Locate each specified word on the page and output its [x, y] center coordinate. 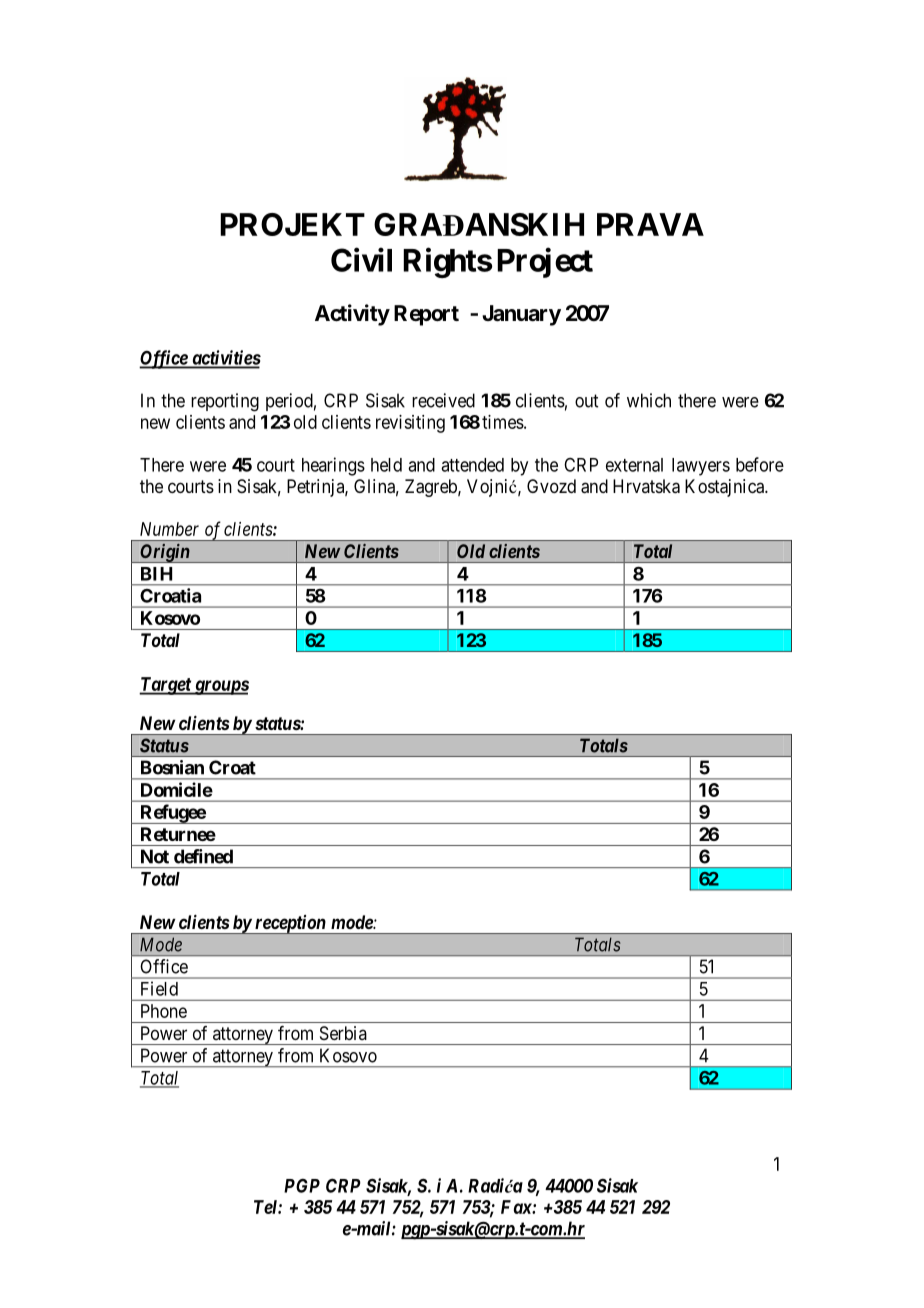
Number [169, 529]
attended [472, 465]
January [521, 315]
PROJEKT [292, 224]
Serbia [343, 1033]
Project [545, 263]
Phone [164, 1011]
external [634, 465]
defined [203, 856]
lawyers [701, 467]
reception [290, 924]
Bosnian [172, 767]
